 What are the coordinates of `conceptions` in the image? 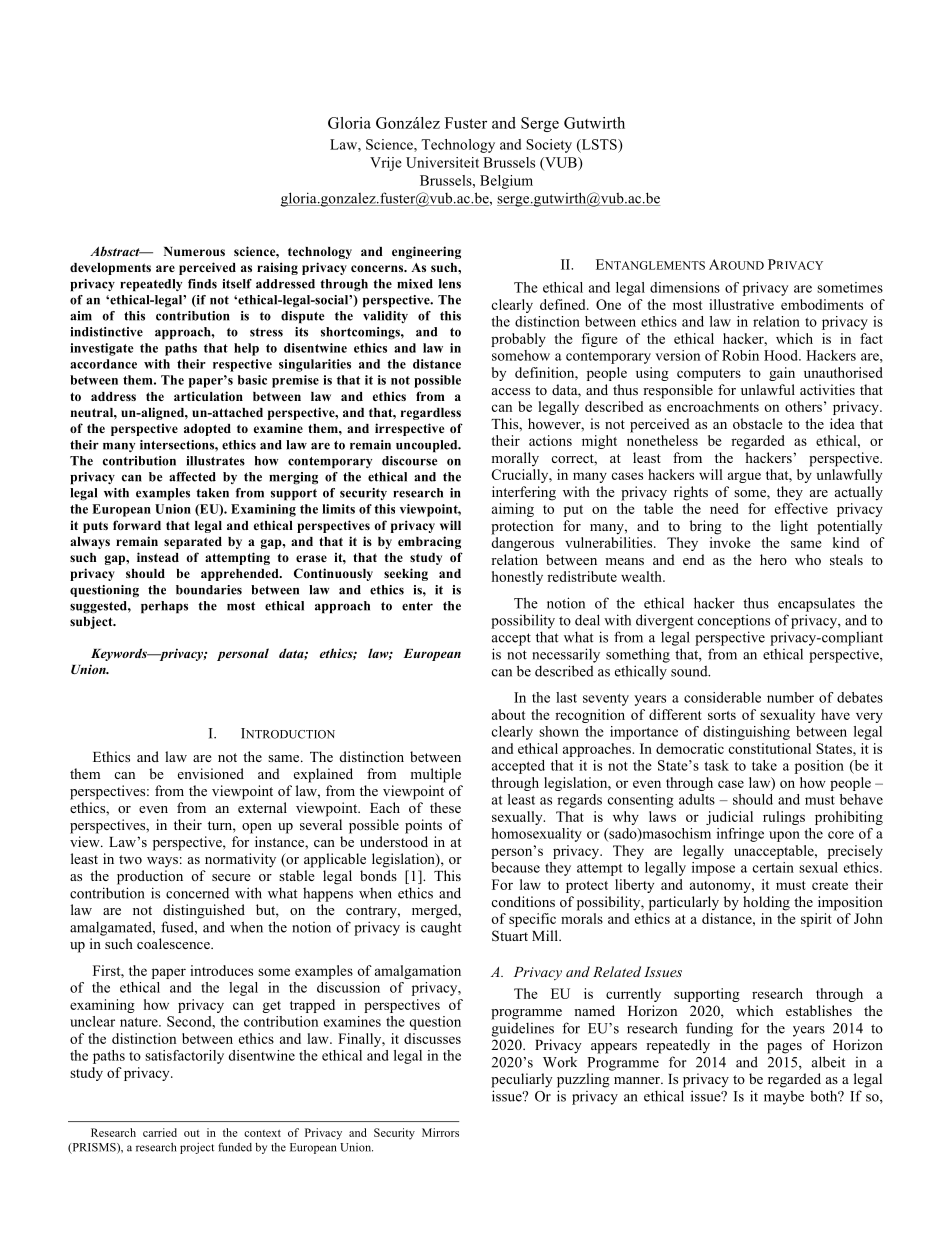 It's located at (734, 621).
